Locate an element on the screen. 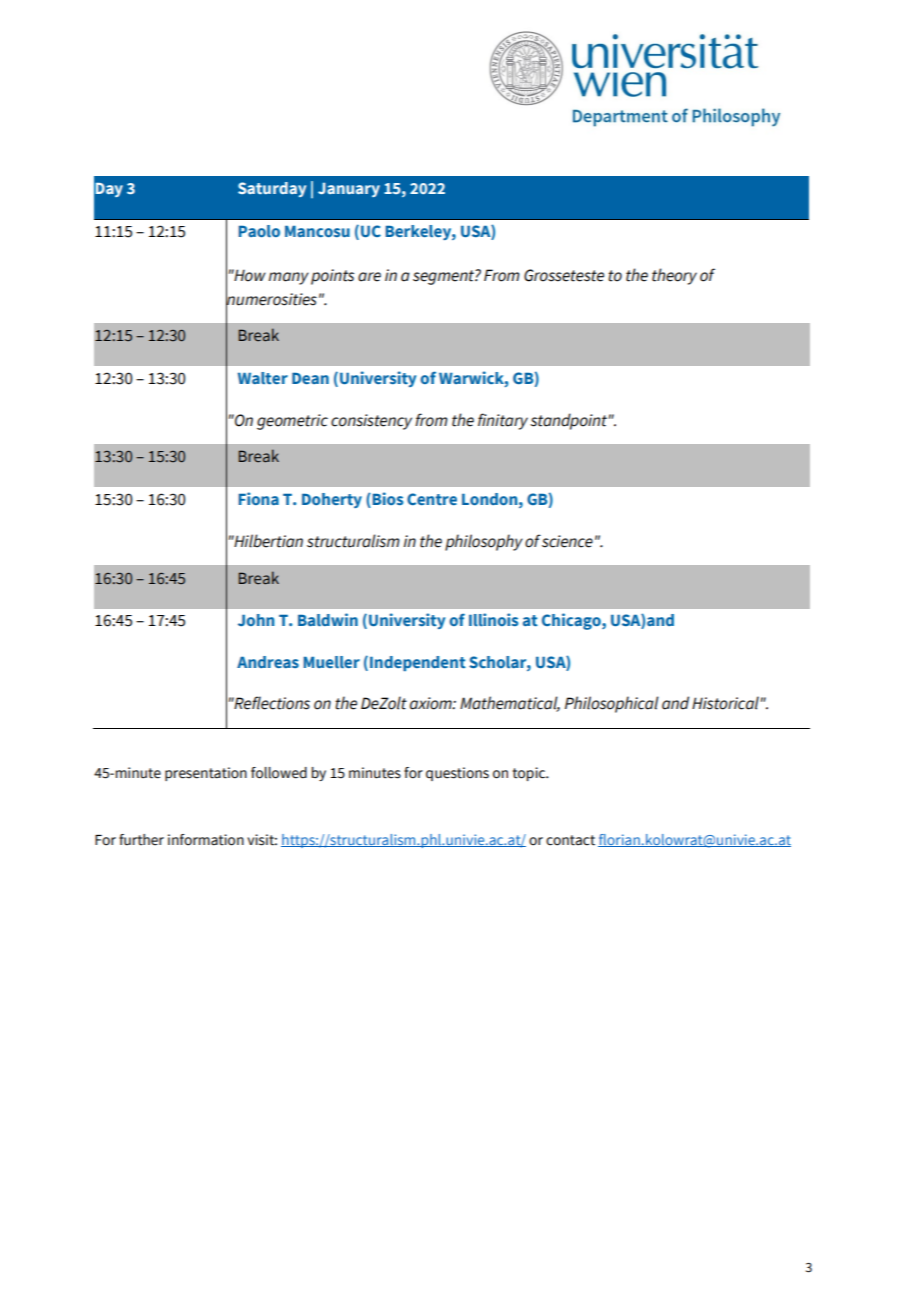 The height and width of the screenshot is (1307, 924). Paolo is located at coordinates (259, 231).
